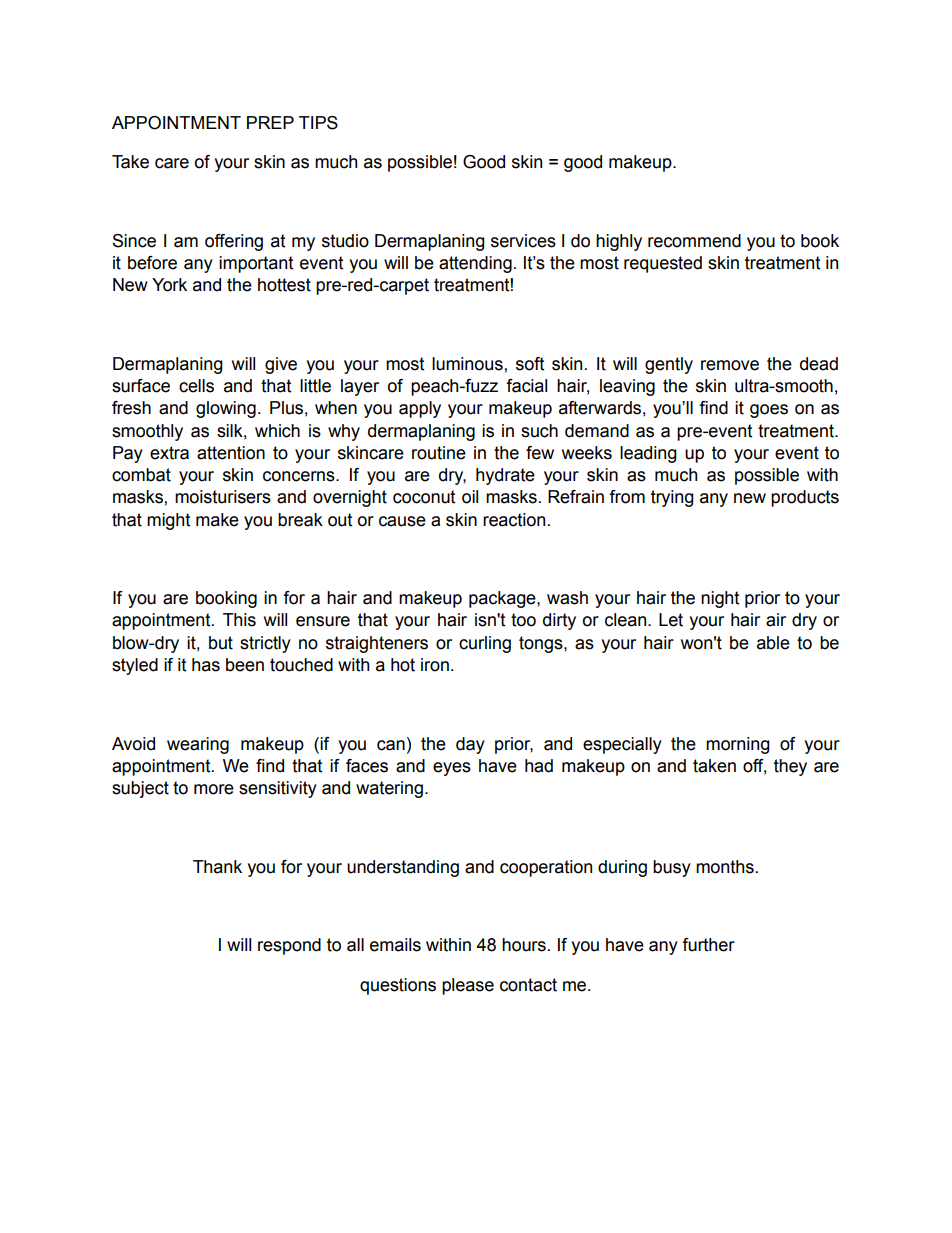 This image has height=1233, width=952. Describe the element at coordinates (672, 498) in the image. I see `trying` at that location.
